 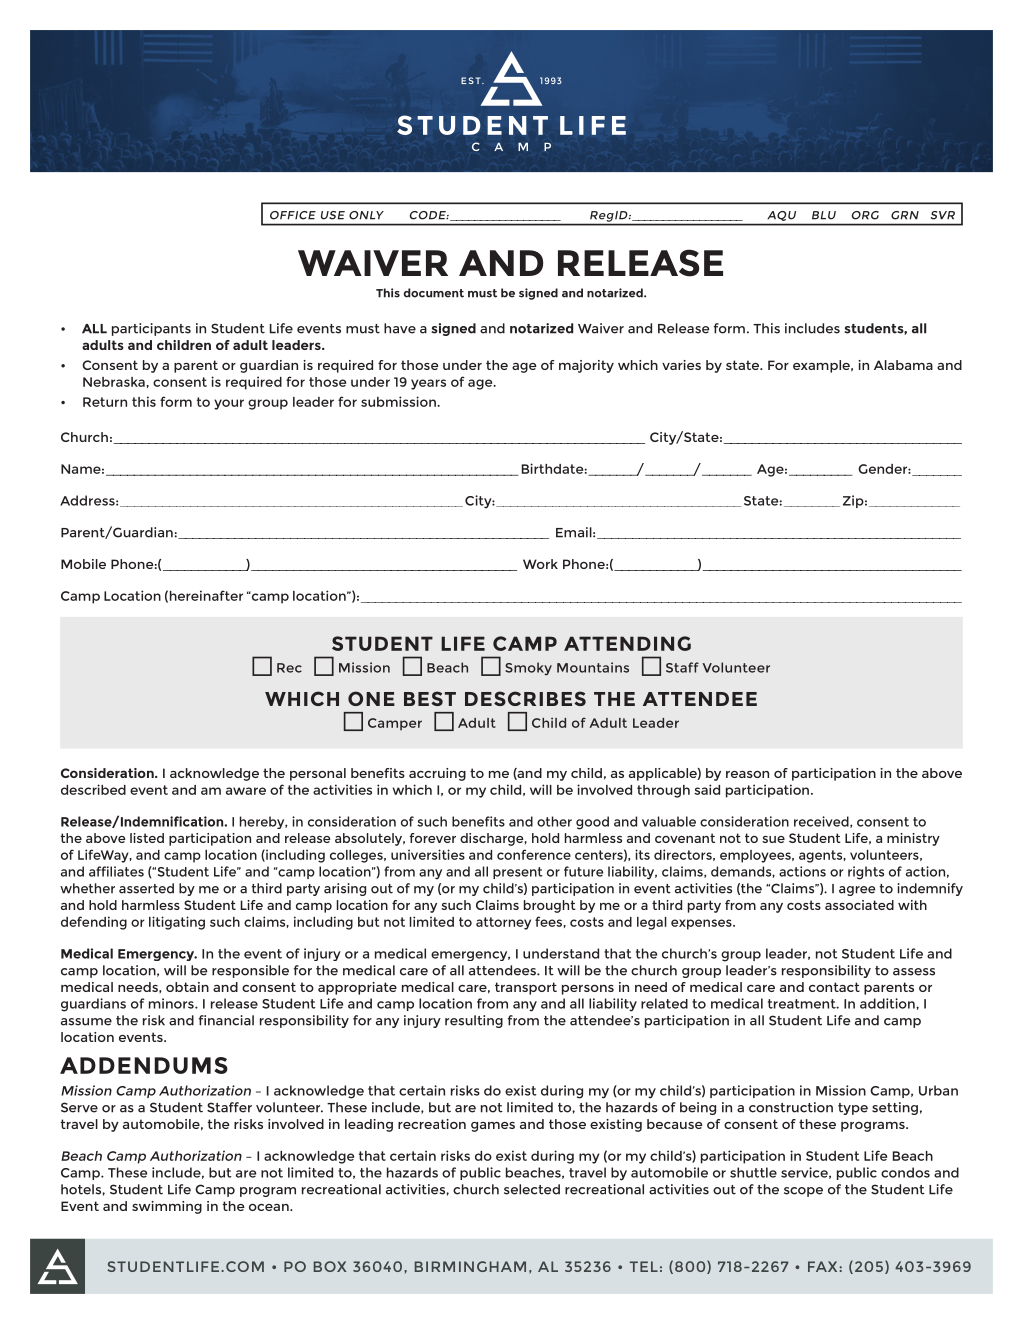 I want to click on contact, so click(x=834, y=987).
